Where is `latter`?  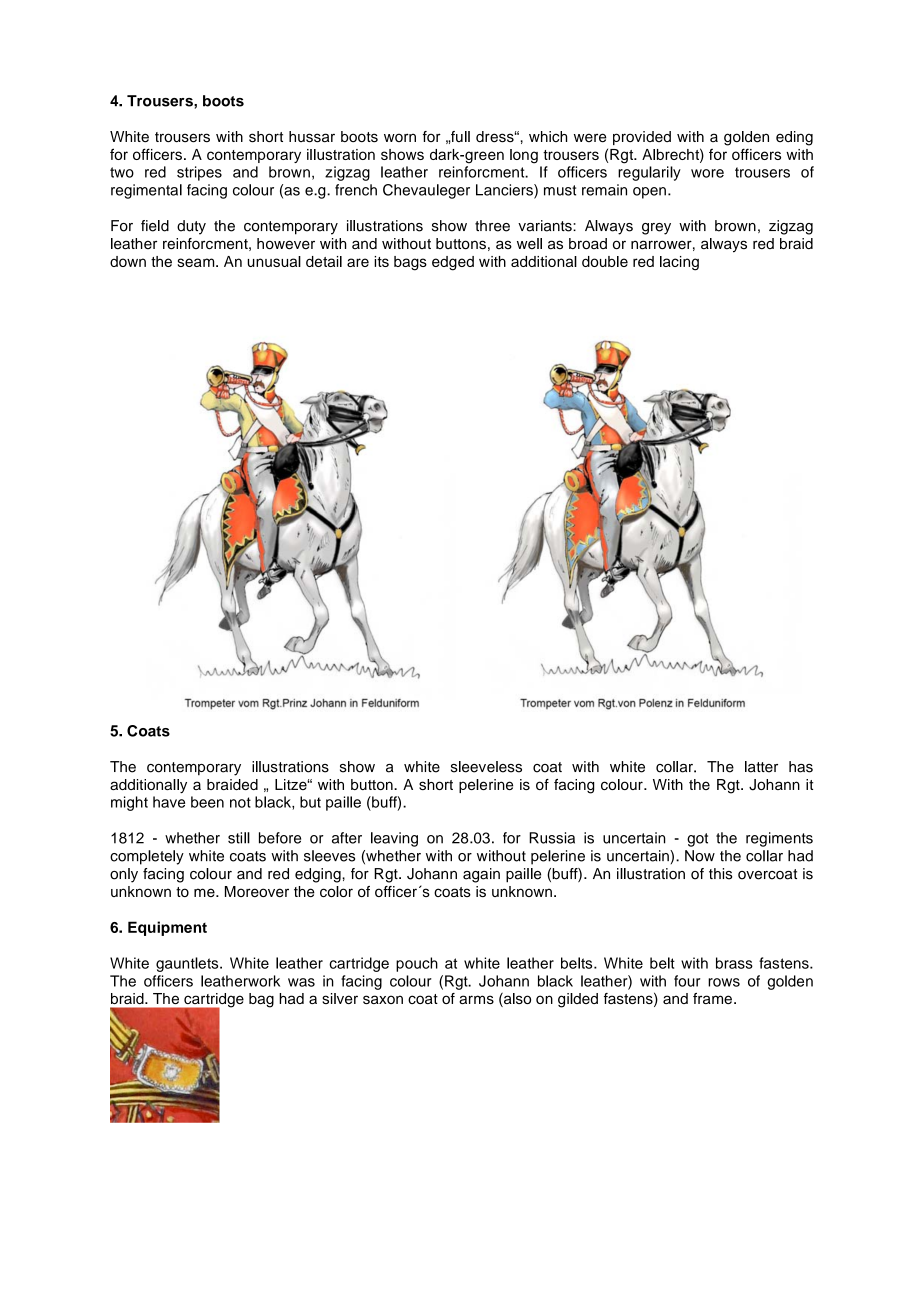
latter is located at coordinates (761, 767).
